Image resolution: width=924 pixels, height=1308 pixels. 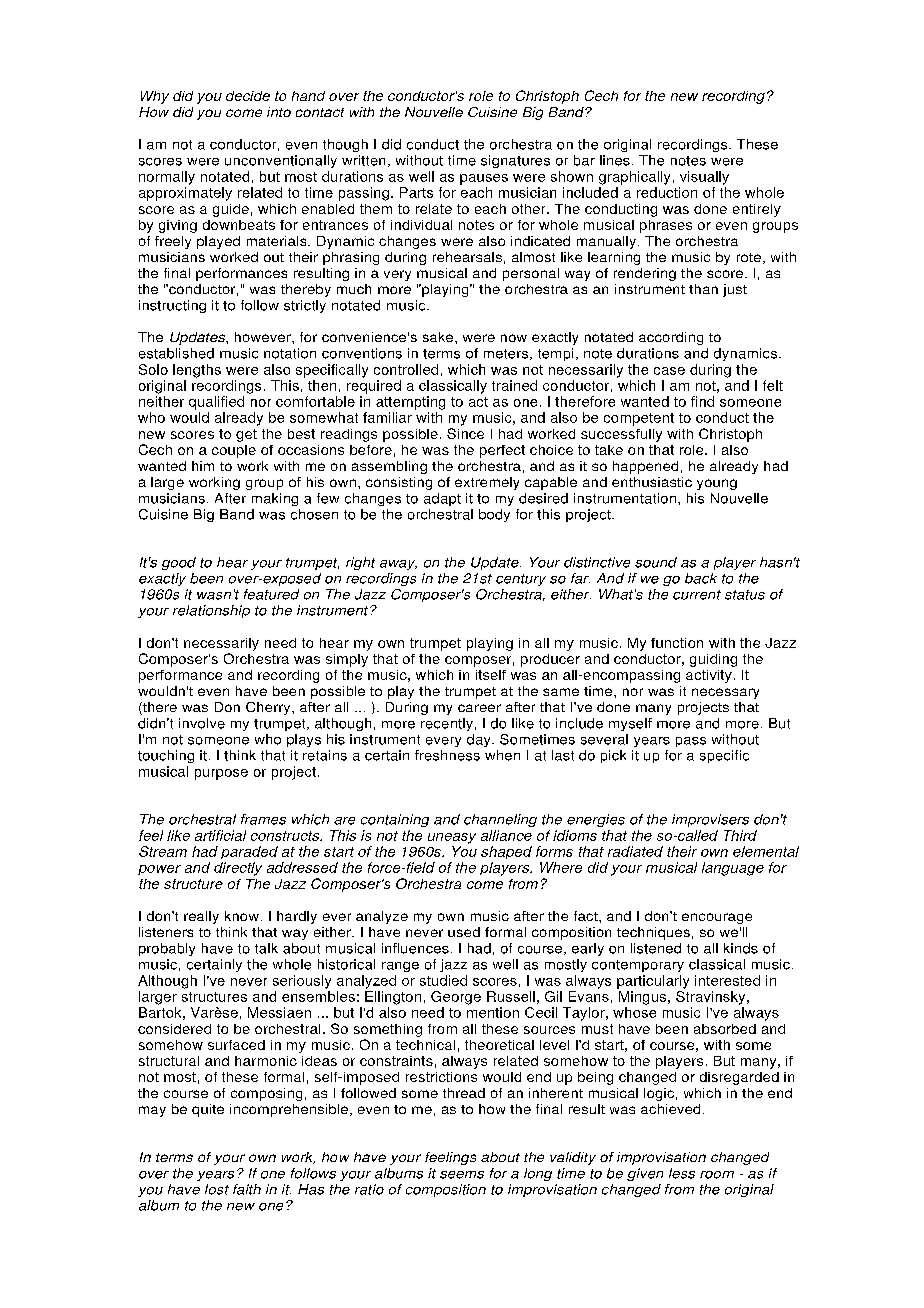 I want to click on decide, so click(x=248, y=96).
